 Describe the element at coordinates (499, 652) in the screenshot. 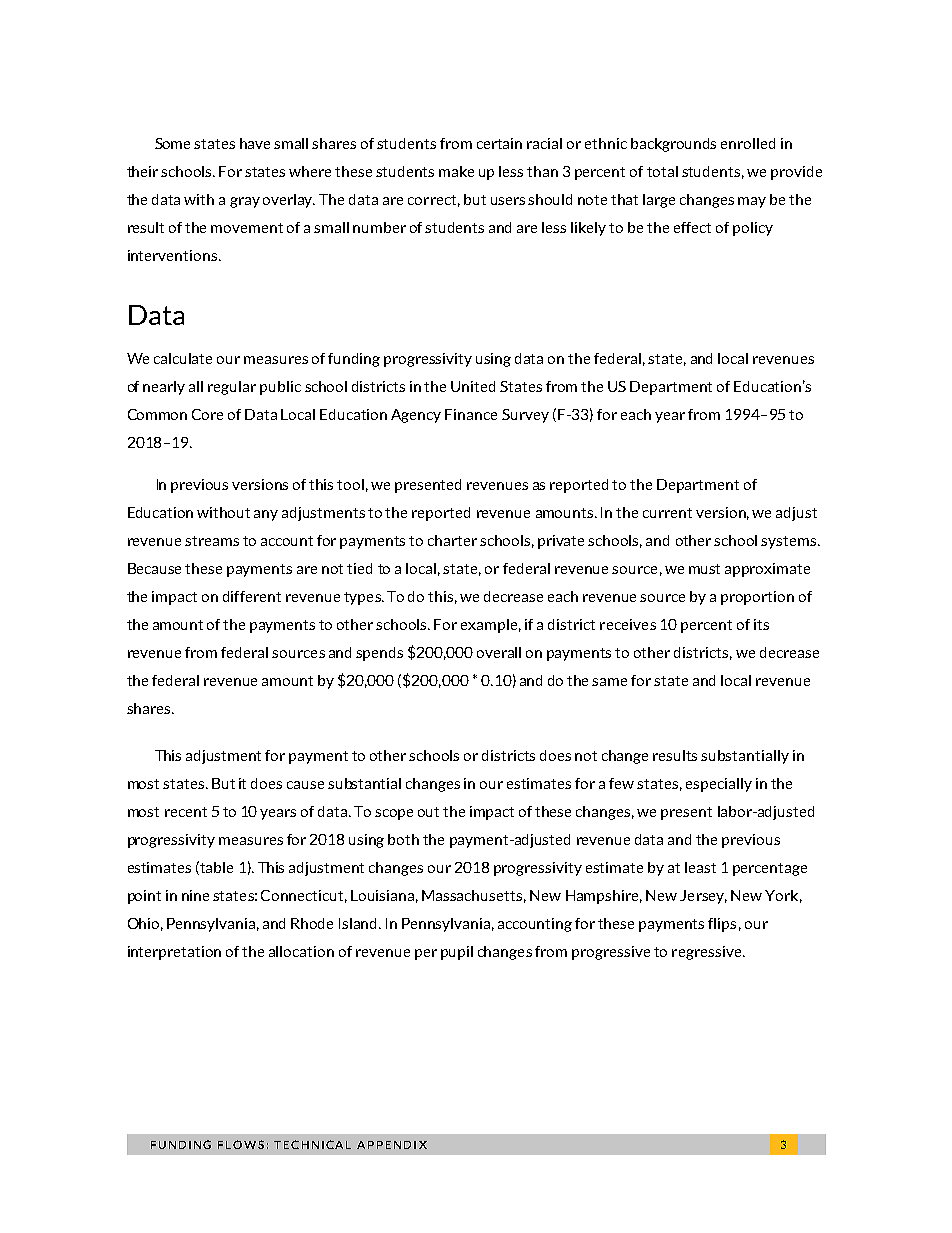

I see `overall` at that location.
